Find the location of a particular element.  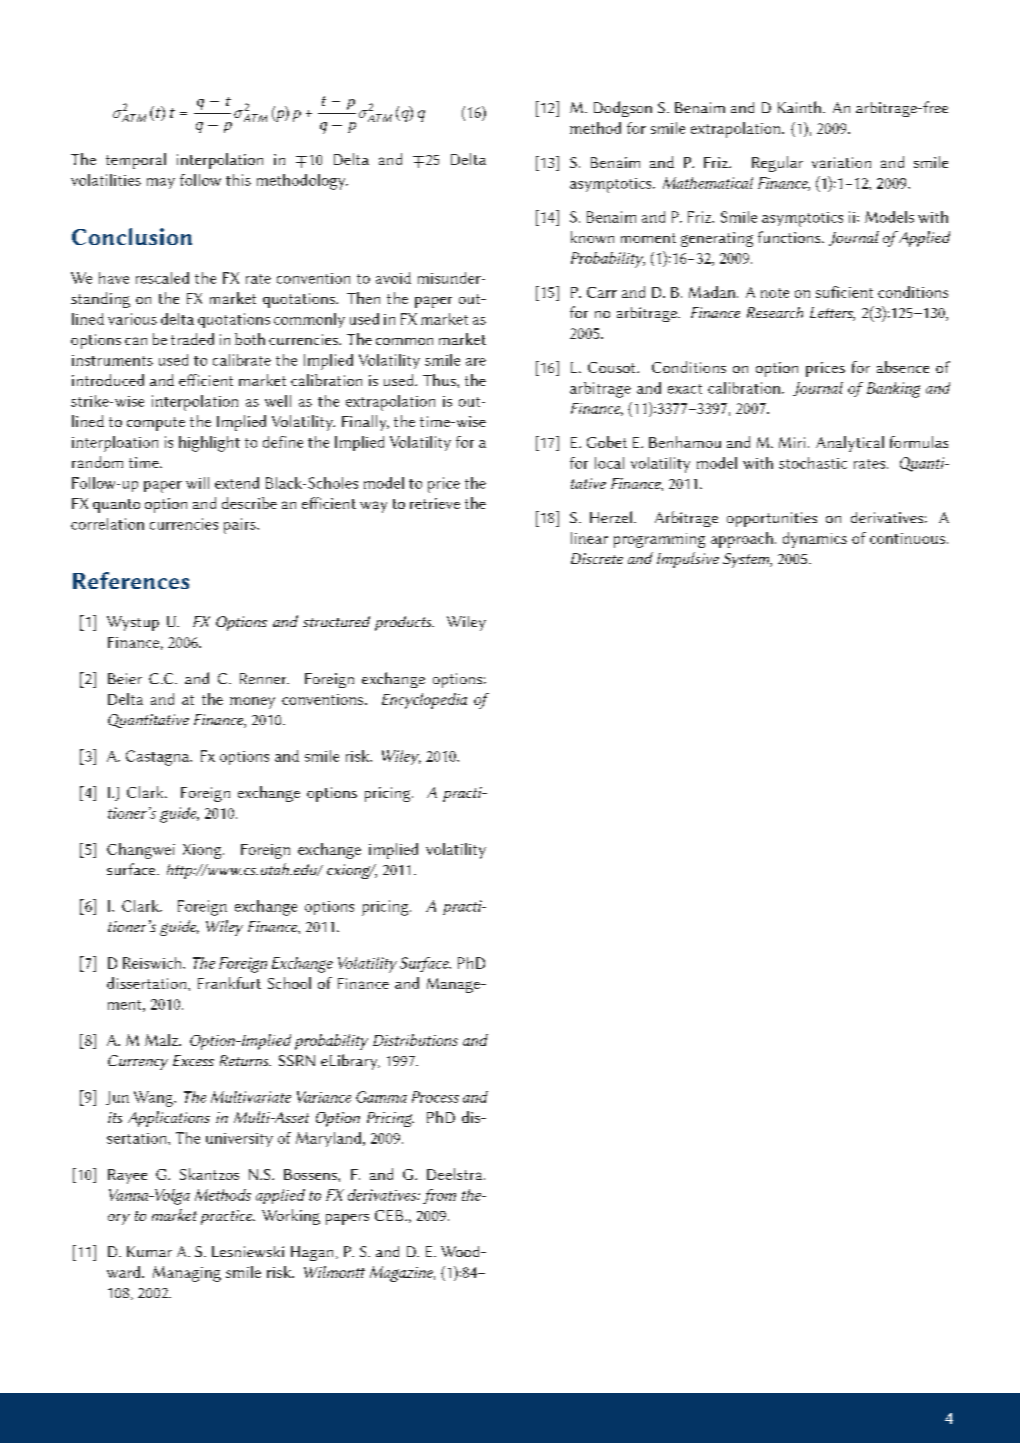

Kumar is located at coordinates (149, 1251).
